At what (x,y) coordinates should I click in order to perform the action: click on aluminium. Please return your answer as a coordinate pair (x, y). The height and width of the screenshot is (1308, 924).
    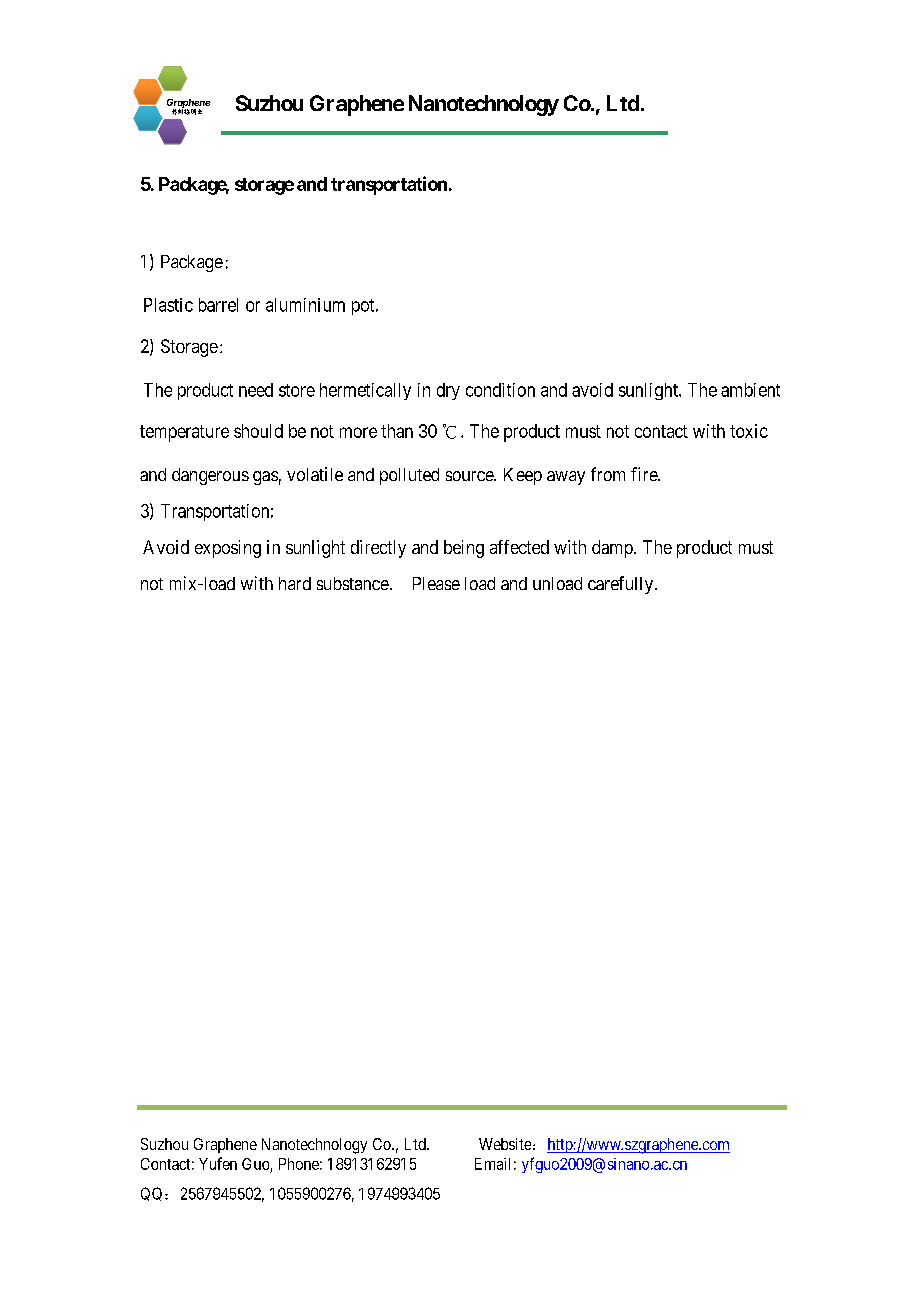
    Looking at the image, I should click on (305, 305).
